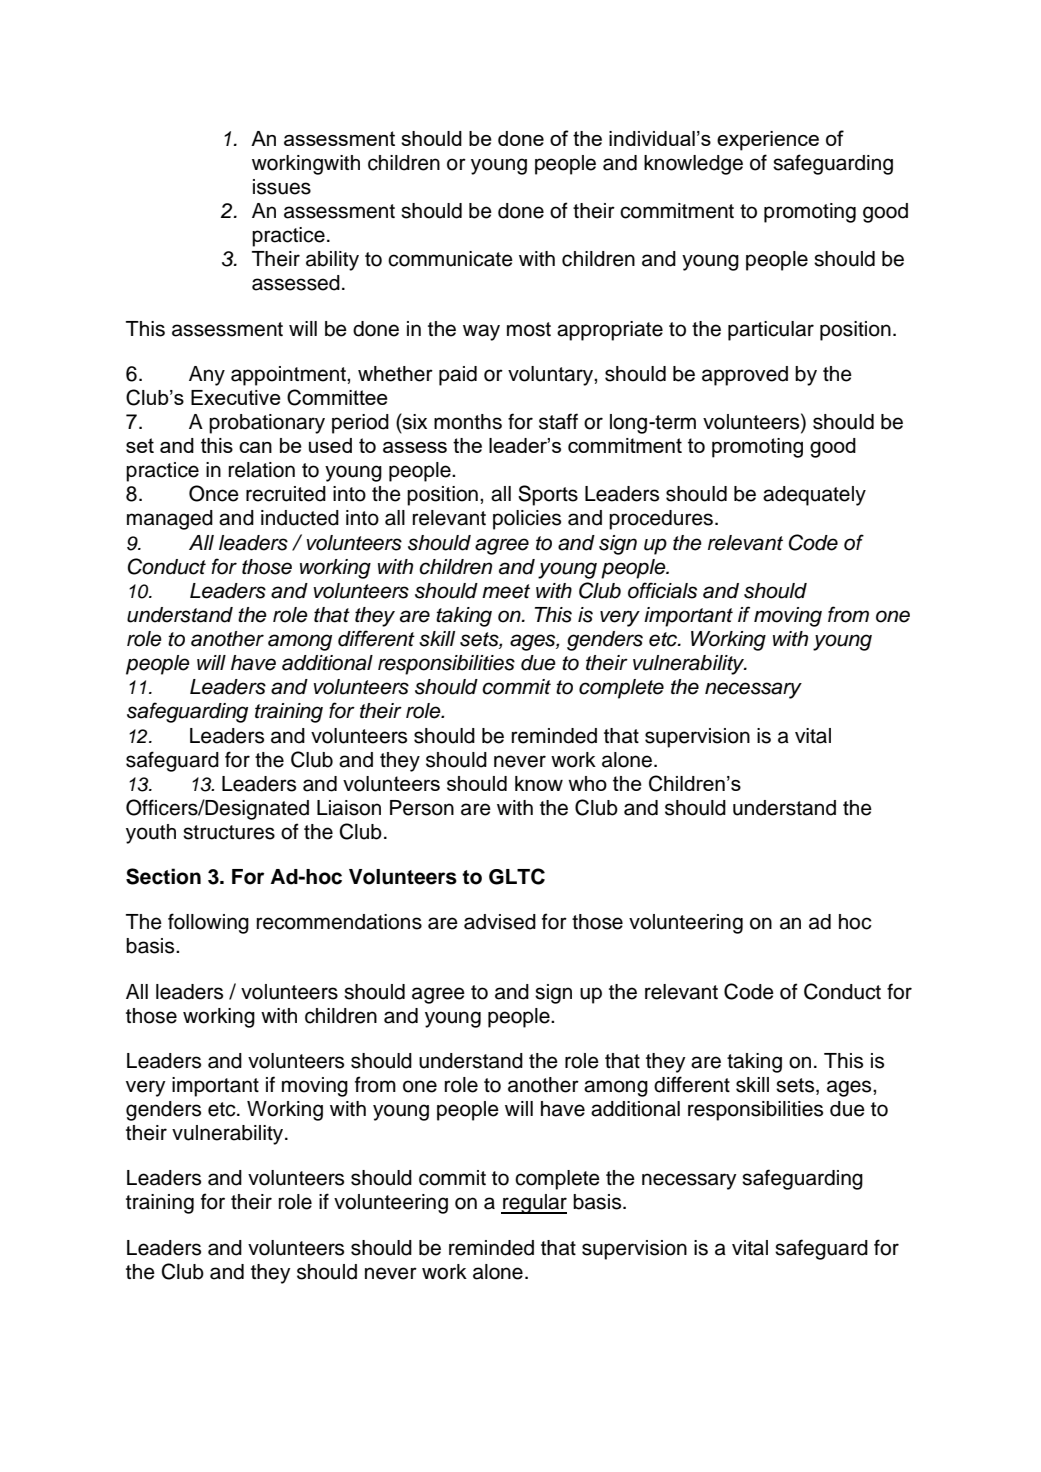 This image has width=1041, height=1472. Describe the element at coordinates (450, 259) in the image. I see `communicate` at that location.
